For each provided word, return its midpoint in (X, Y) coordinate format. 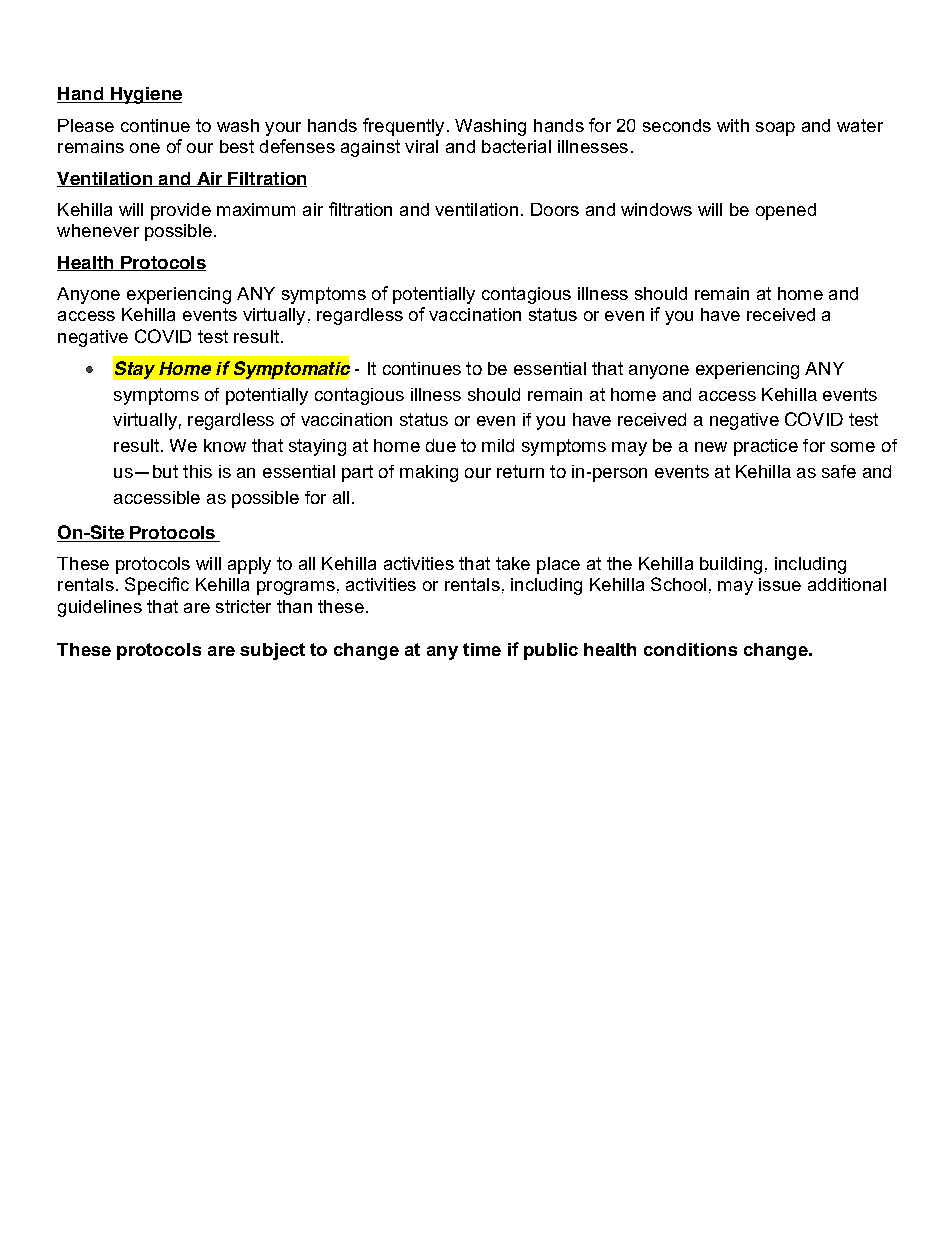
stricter (243, 606)
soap (775, 129)
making (429, 473)
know (225, 445)
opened (786, 211)
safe (839, 471)
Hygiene (145, 95)
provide (181, 211)
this (197, 471)
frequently (403, 127)
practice (766, 447)
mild (498, 445)
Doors (555, 209)
